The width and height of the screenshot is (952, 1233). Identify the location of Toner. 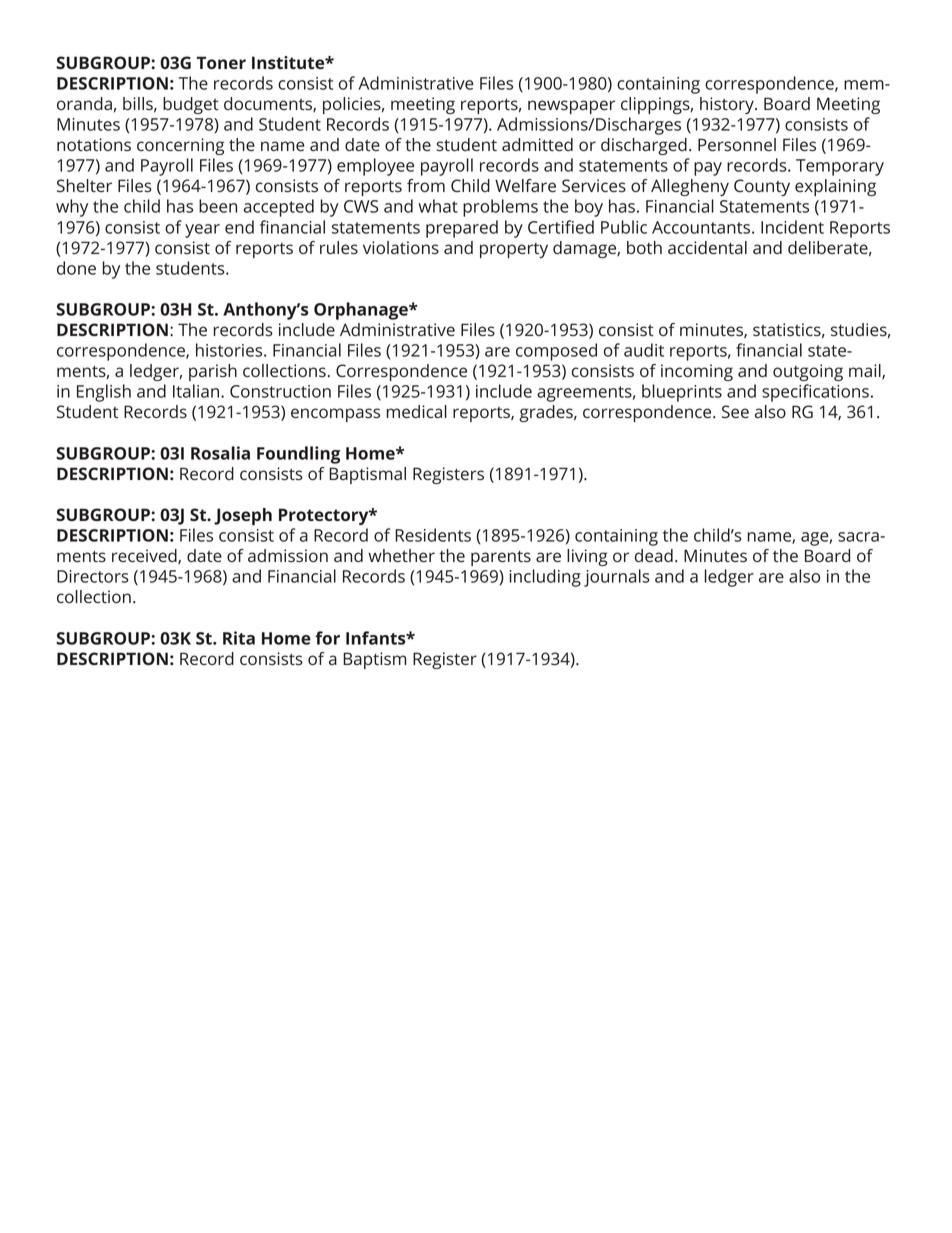
(221, 62).
